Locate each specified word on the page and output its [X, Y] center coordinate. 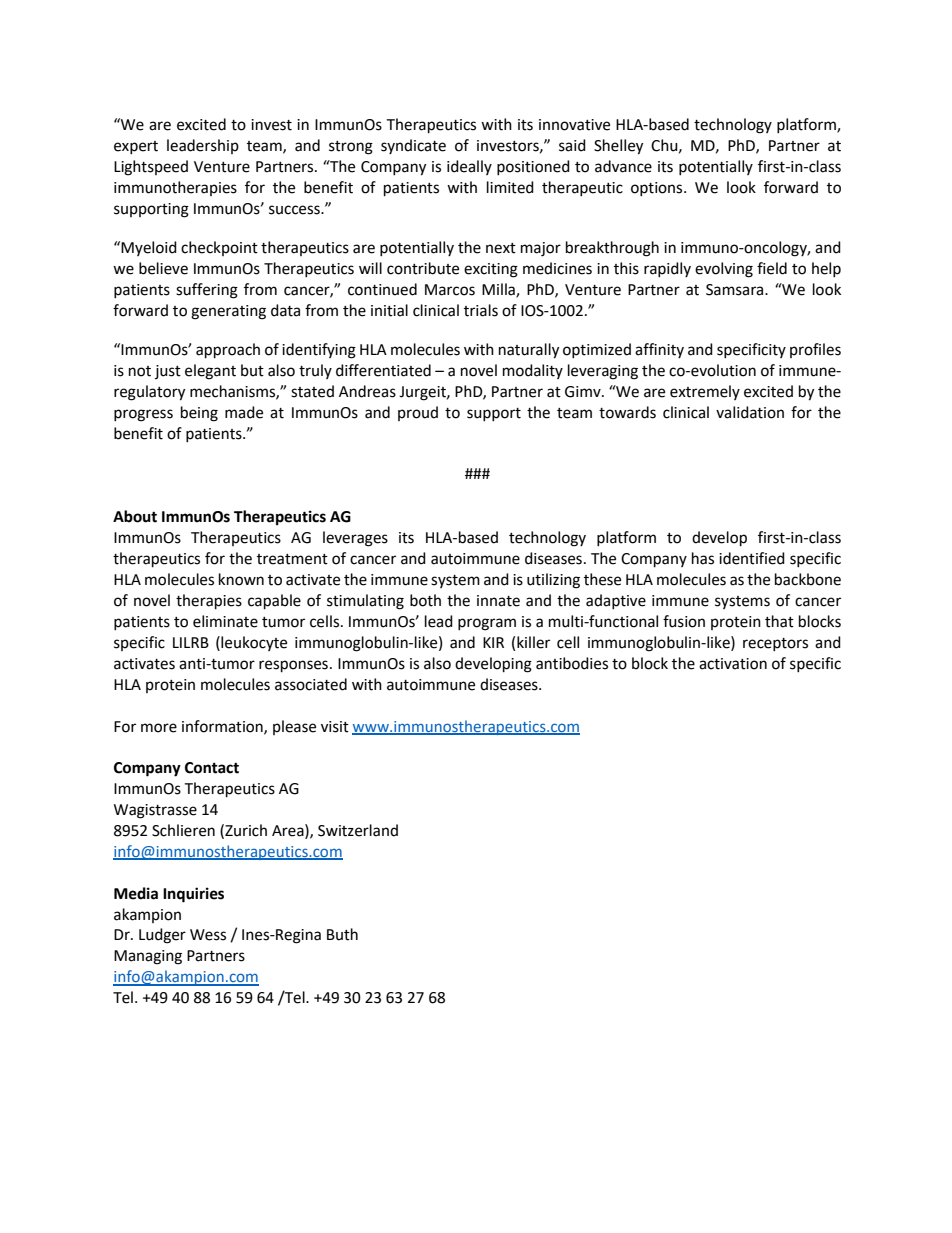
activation [733, 664]
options [658, 189]
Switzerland [358, 830]
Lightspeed [151, 168]
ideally [469, 167]
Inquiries [193, 895]
